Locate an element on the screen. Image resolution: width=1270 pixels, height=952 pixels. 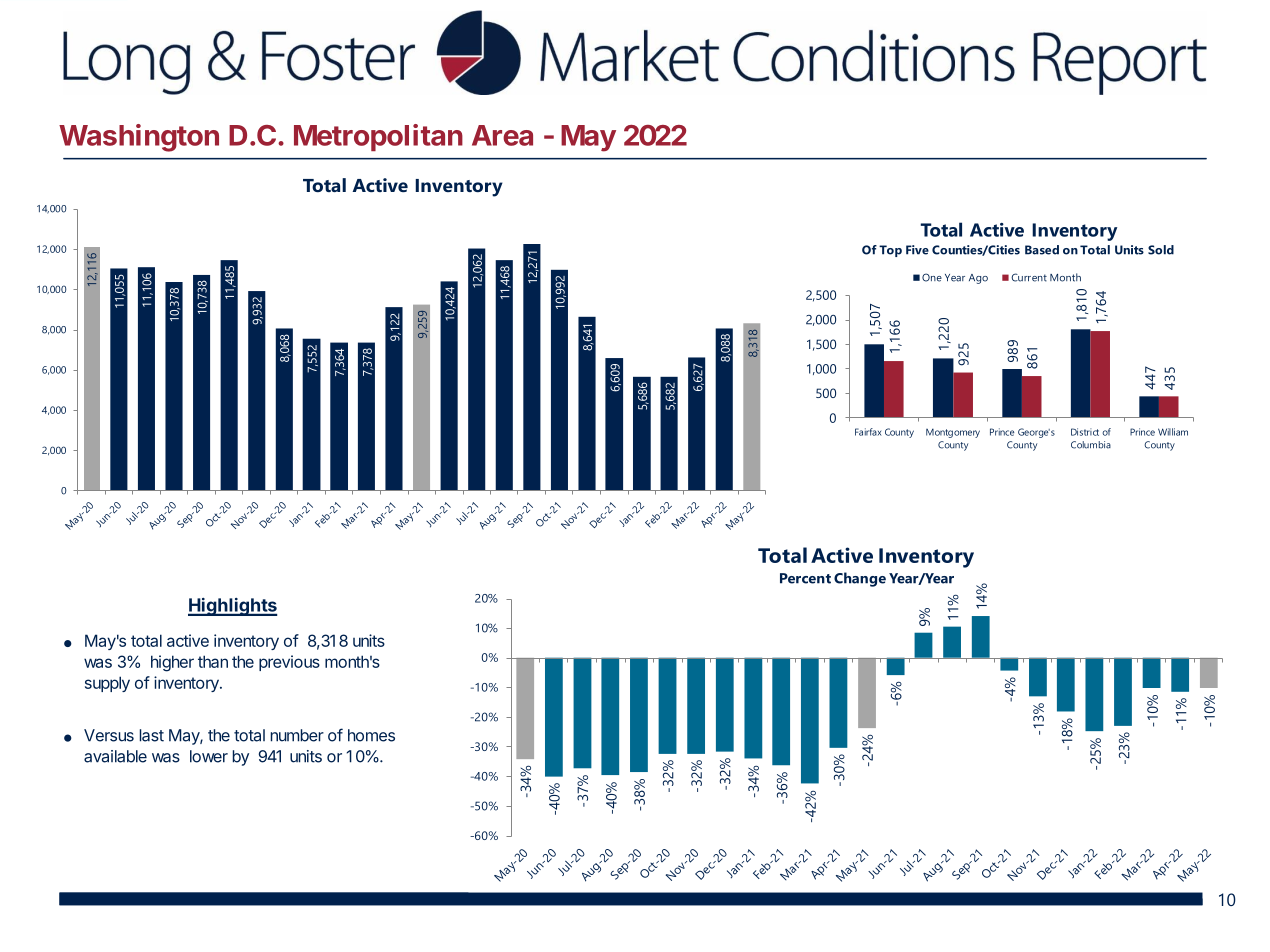
Fairfax is located at coordinates (868, 432).
